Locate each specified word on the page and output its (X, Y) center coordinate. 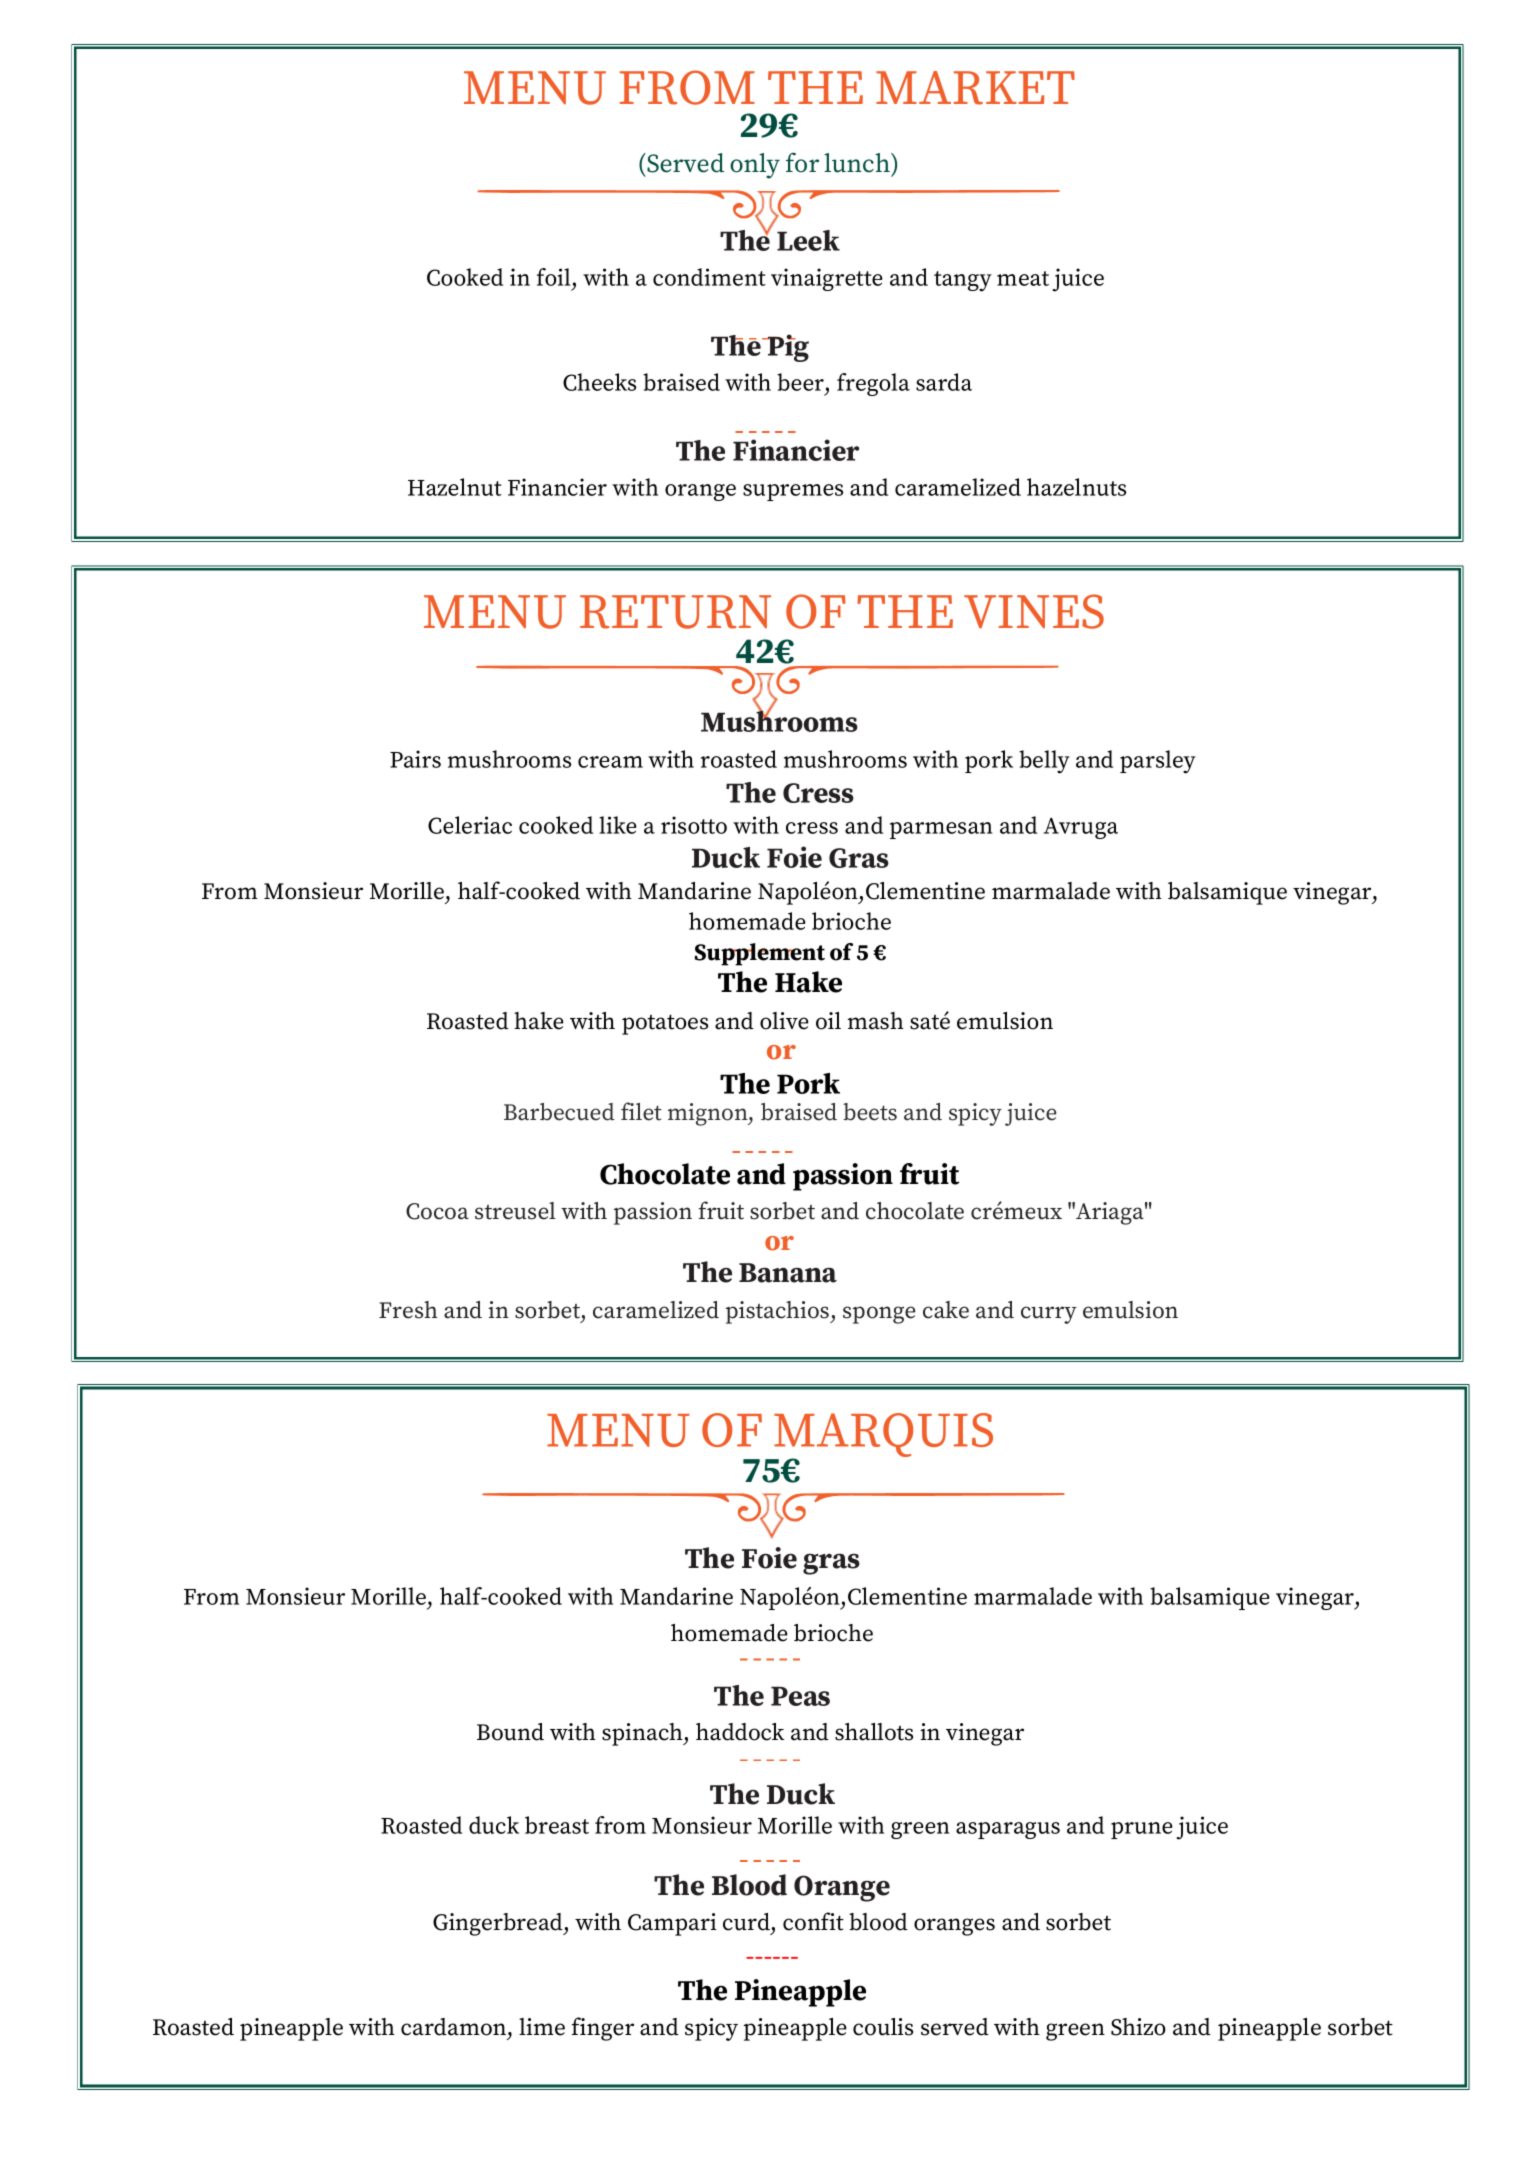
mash (876, 1021)
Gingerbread (499, 1924)
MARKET (975, 88)
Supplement (760, 954)
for (802, 162)
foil (553, 277)
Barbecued (559, 1112)
